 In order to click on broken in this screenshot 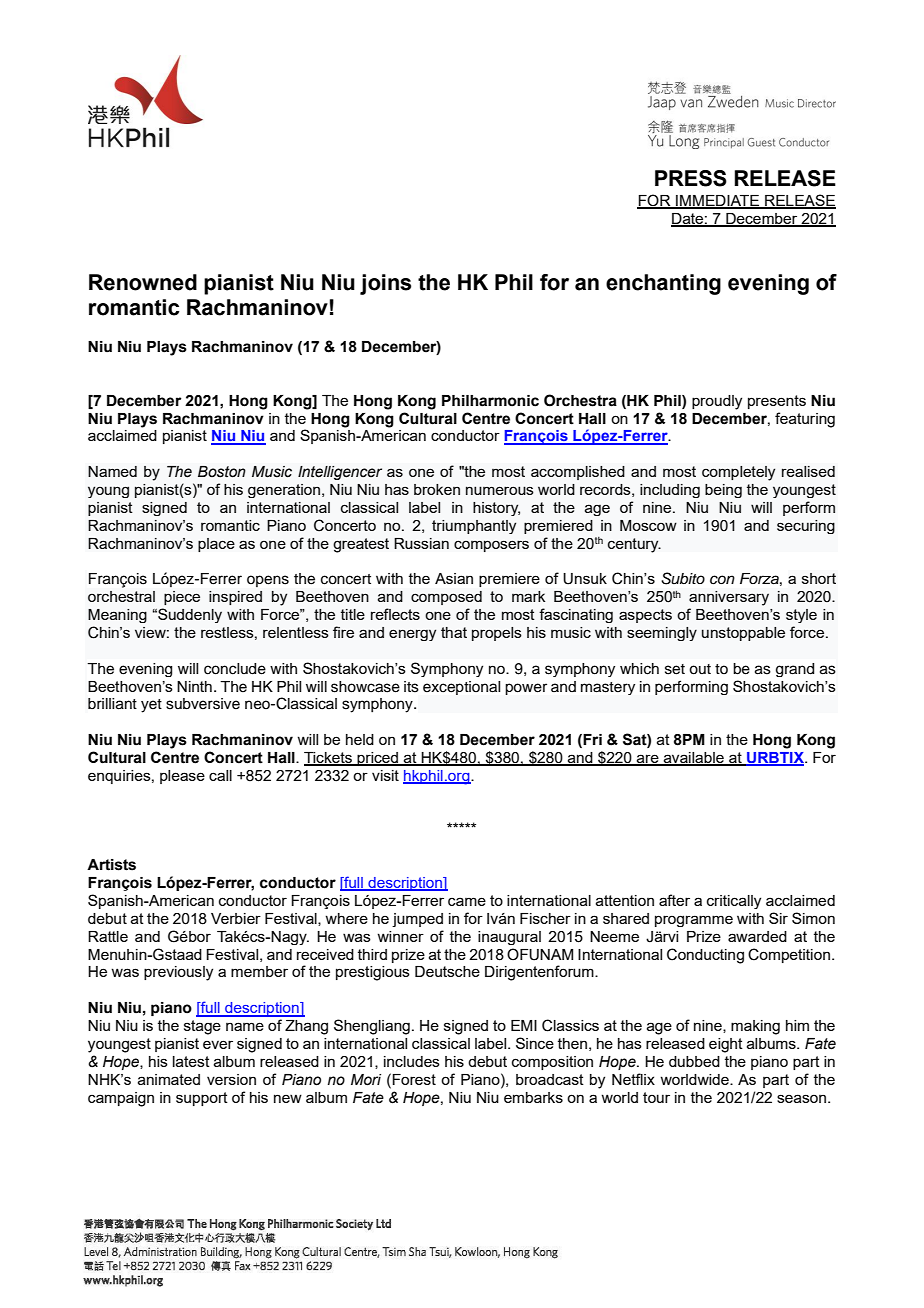, I will do `click(437, 489)`.
